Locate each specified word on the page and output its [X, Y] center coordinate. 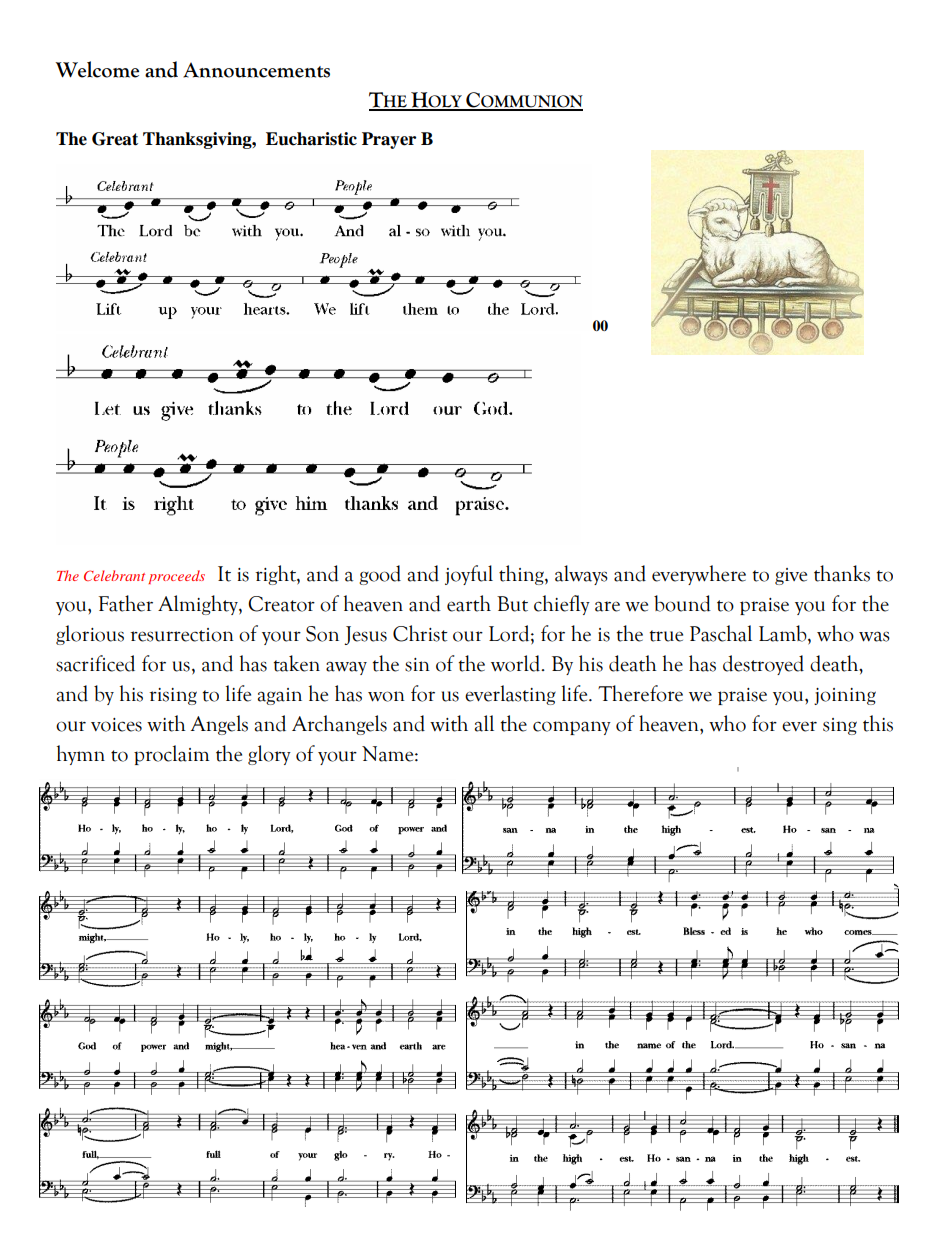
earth [469, 603]
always [581, 575]
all [484, 723]
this [878, 723]
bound [682, 603]
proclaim [171, 755]
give [791, 576]
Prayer [389, 140]
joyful [469, 575]
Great [115, 139]
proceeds [176, 577]
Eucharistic [311, 139]
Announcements [256, 70]
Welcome [97, 69]
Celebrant [114, 575]
